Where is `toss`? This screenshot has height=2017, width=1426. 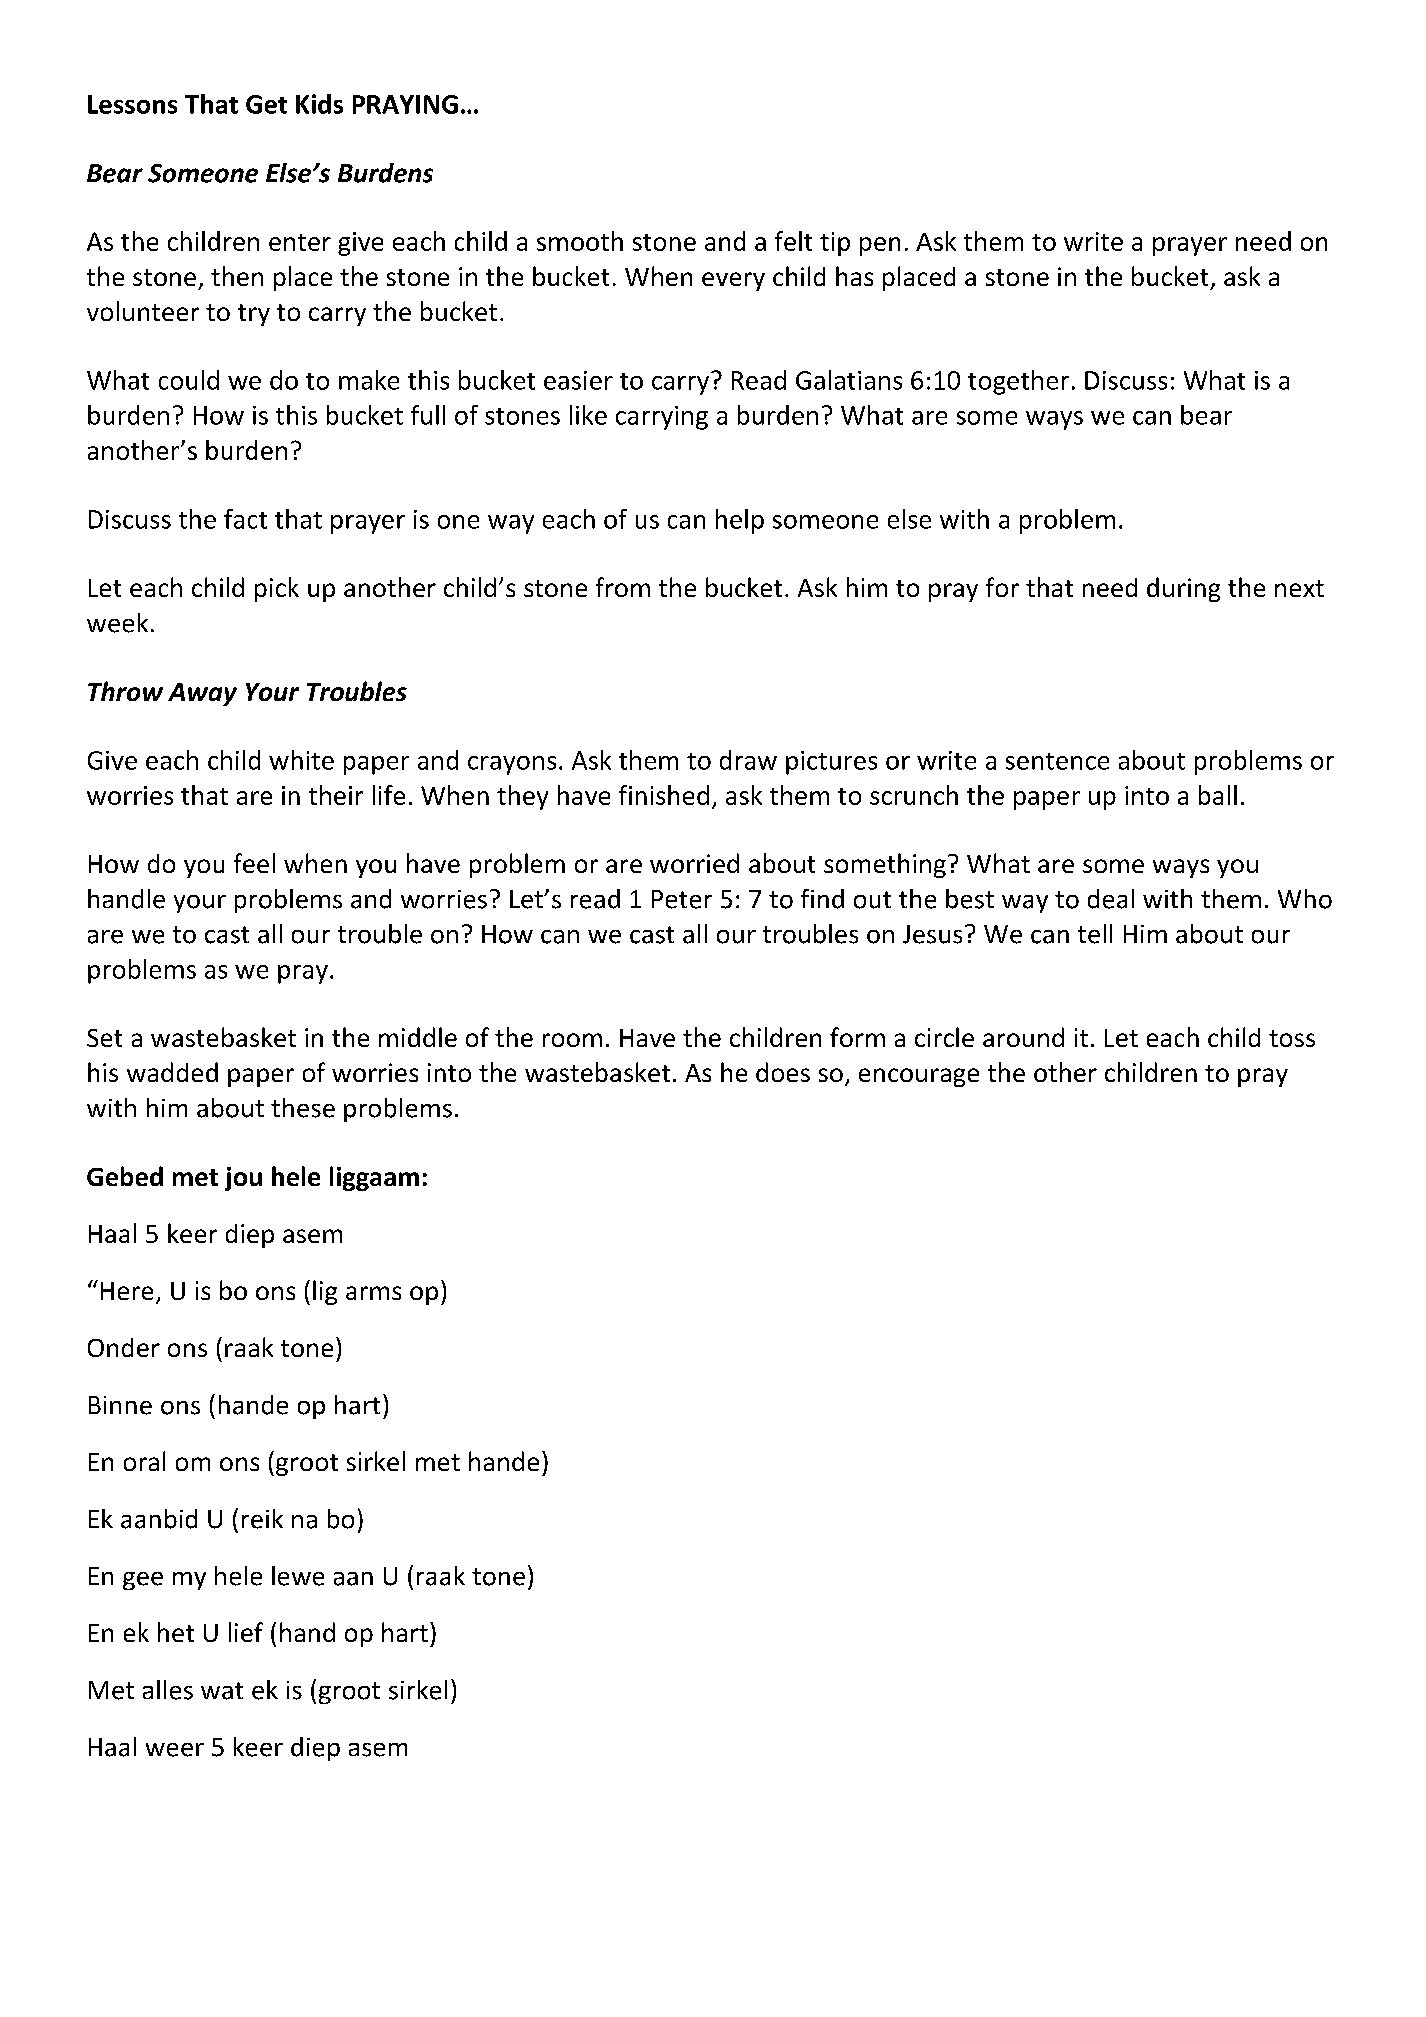
toss is located at coordinates (1292, 1038).
